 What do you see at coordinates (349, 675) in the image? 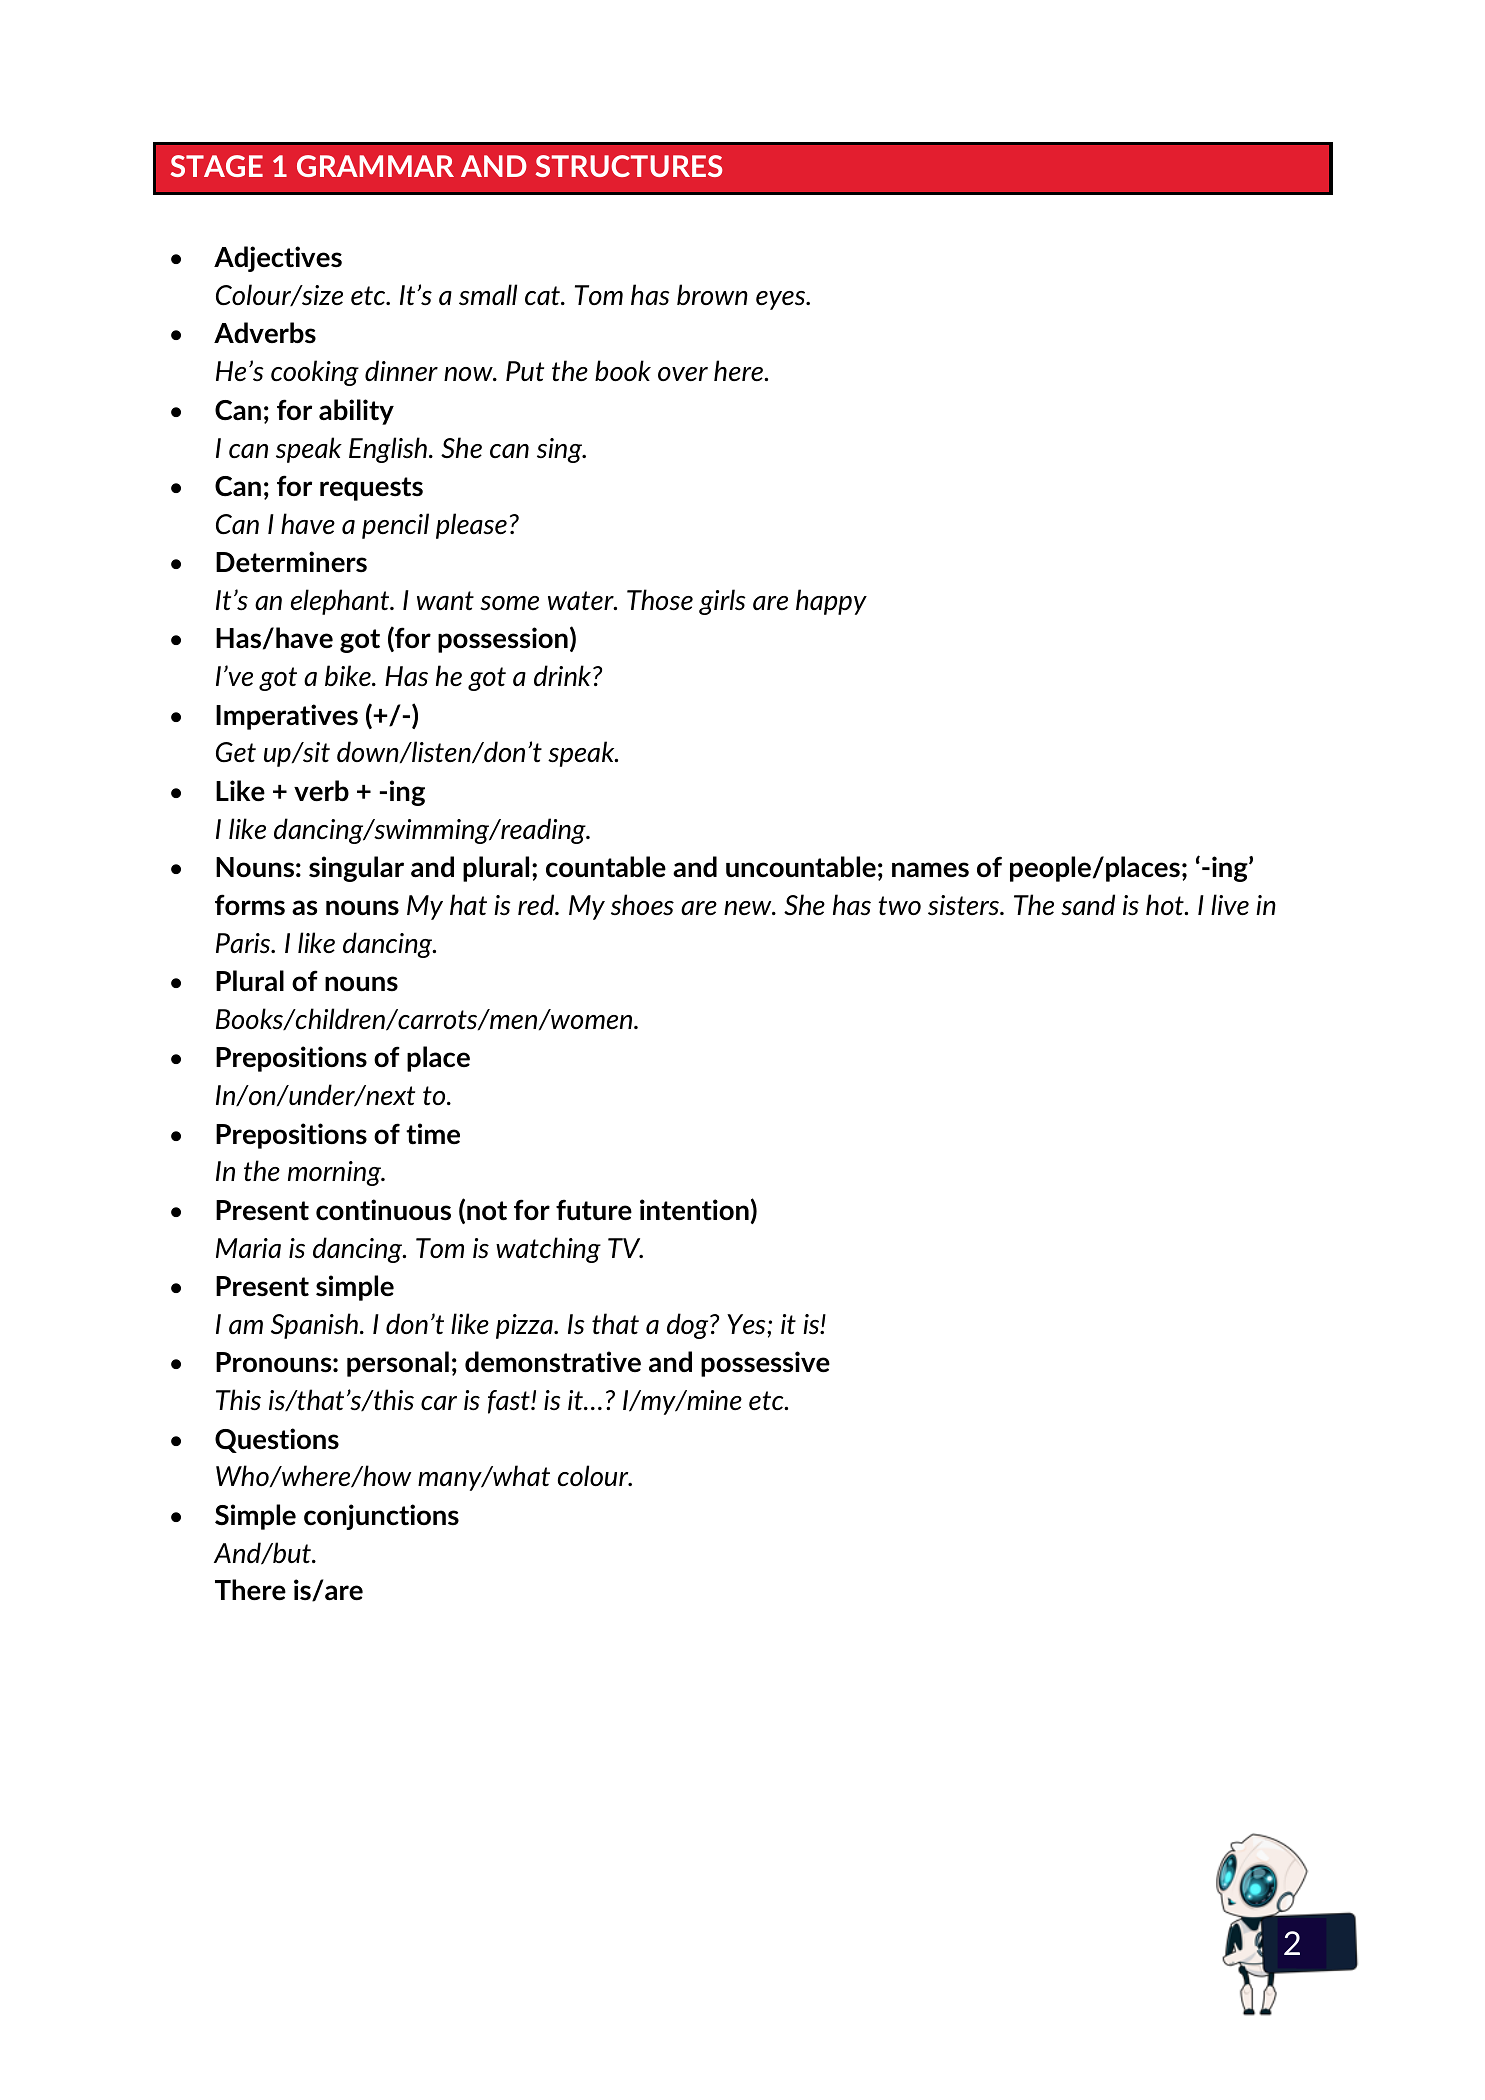
I see `bike` at bounding box center [349, 675].
